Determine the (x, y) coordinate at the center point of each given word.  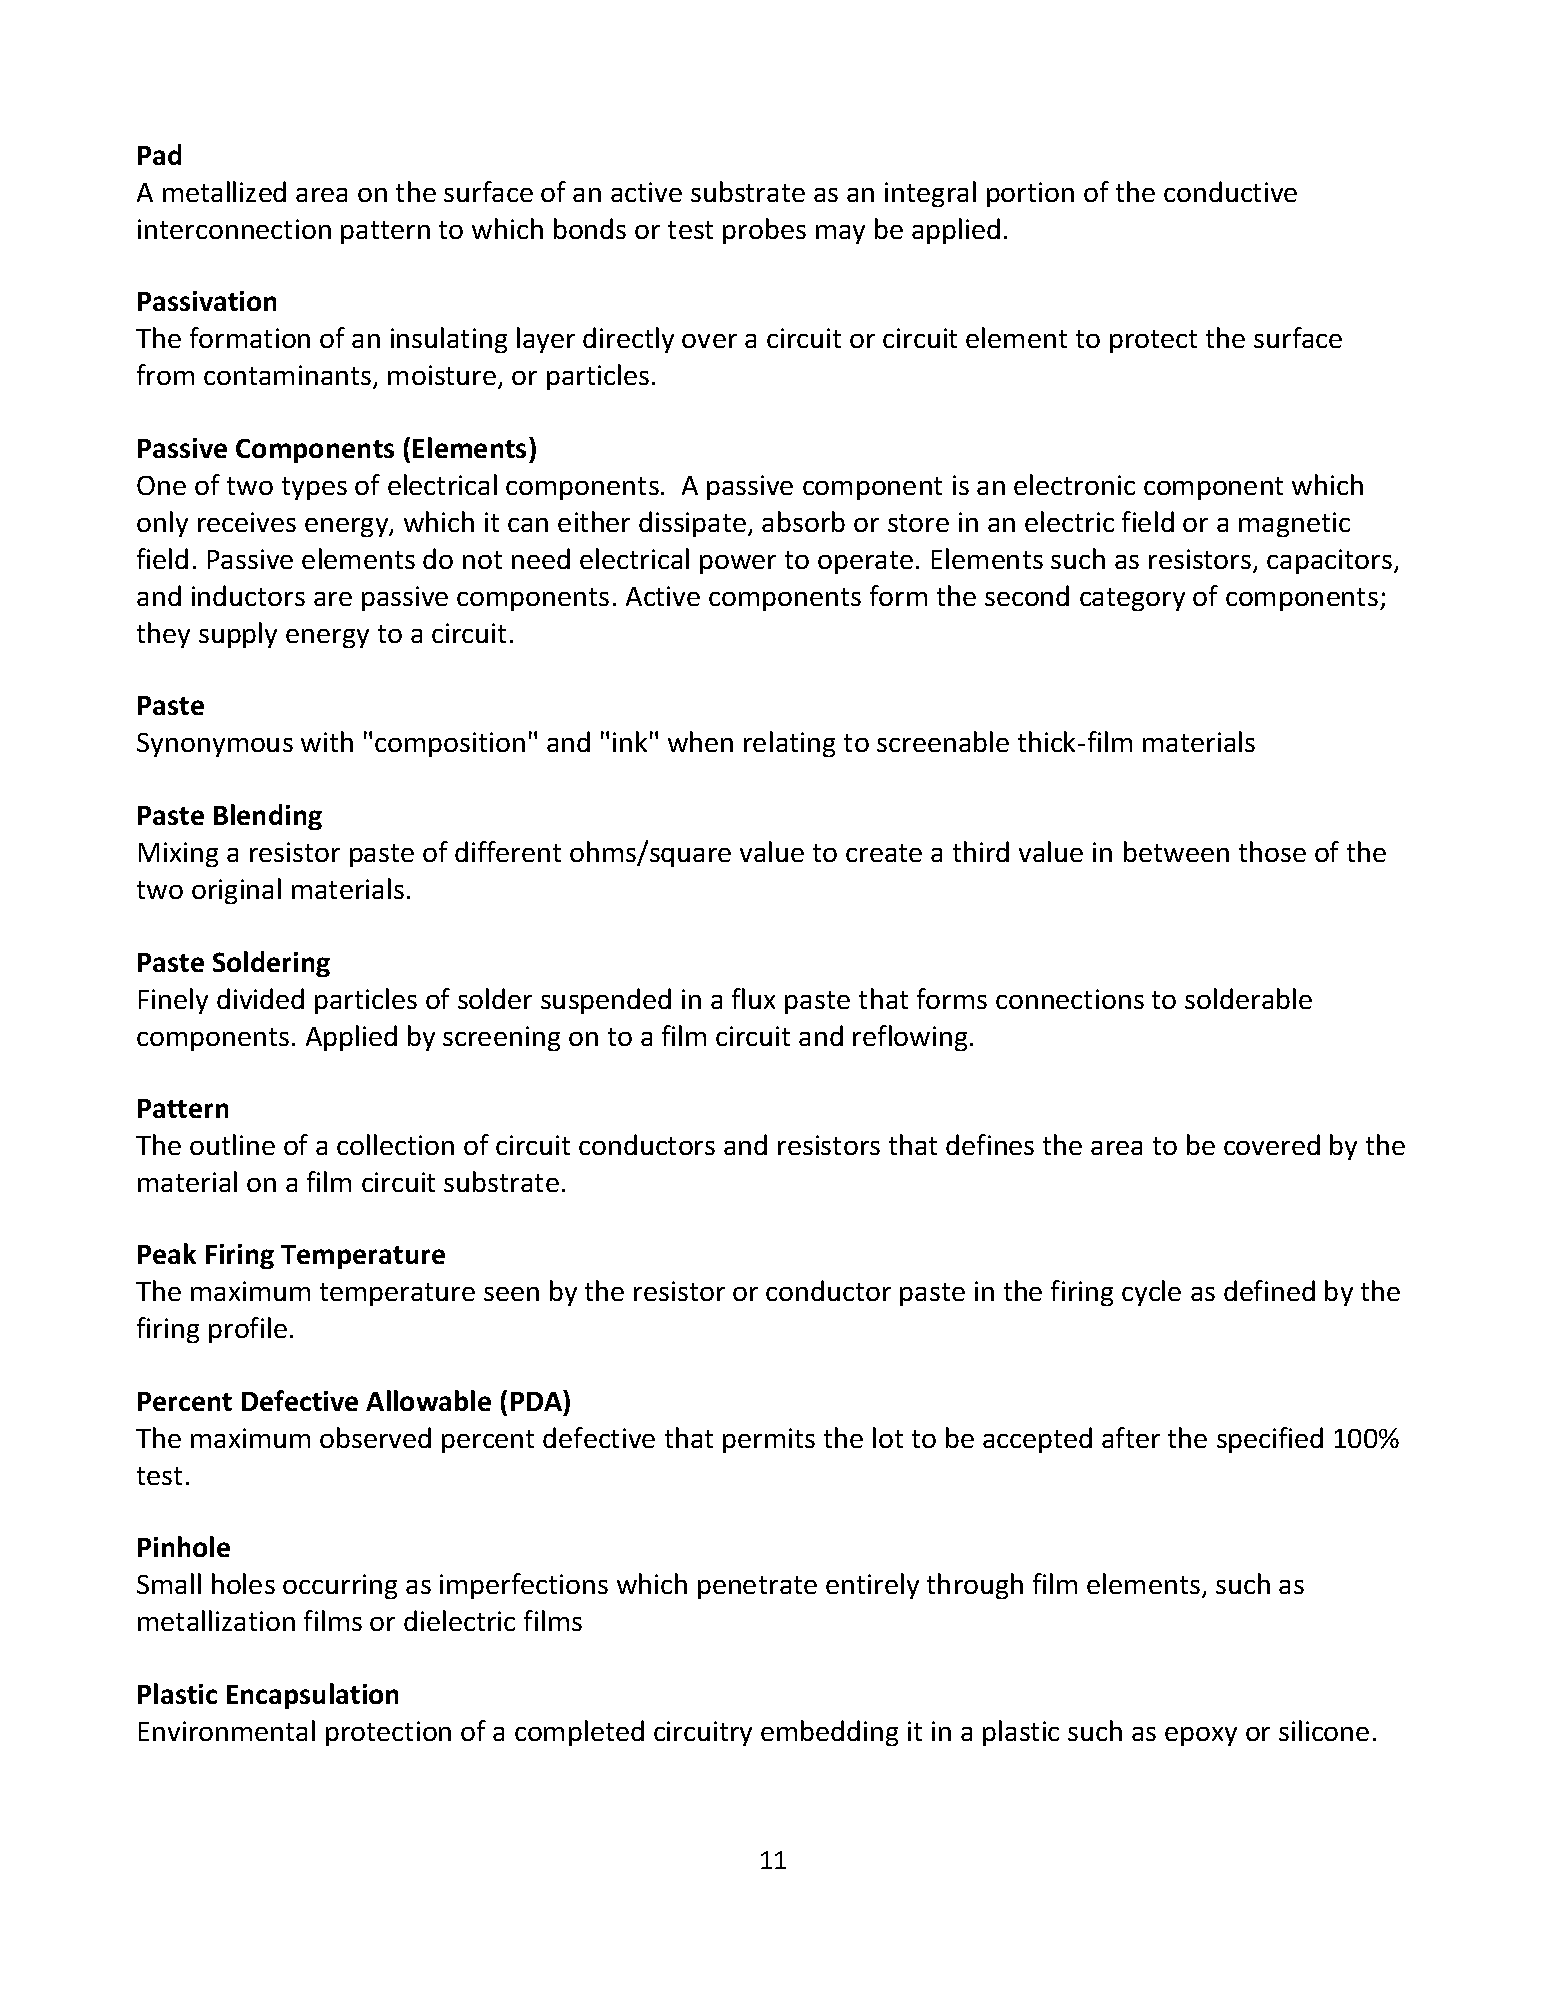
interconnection (234, 229)
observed (375, 1437)
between (1176, 851)
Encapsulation (312, 1696)
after (1131, 1437)
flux (753, 998)
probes (764, 231)
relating (789, 744)
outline (232, 1144)
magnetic (1294, 524)
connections (1070, 999)
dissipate (694, 524)
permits (769, 1440)
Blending (268, 817)
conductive (1230, 191)
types (314, 488)
